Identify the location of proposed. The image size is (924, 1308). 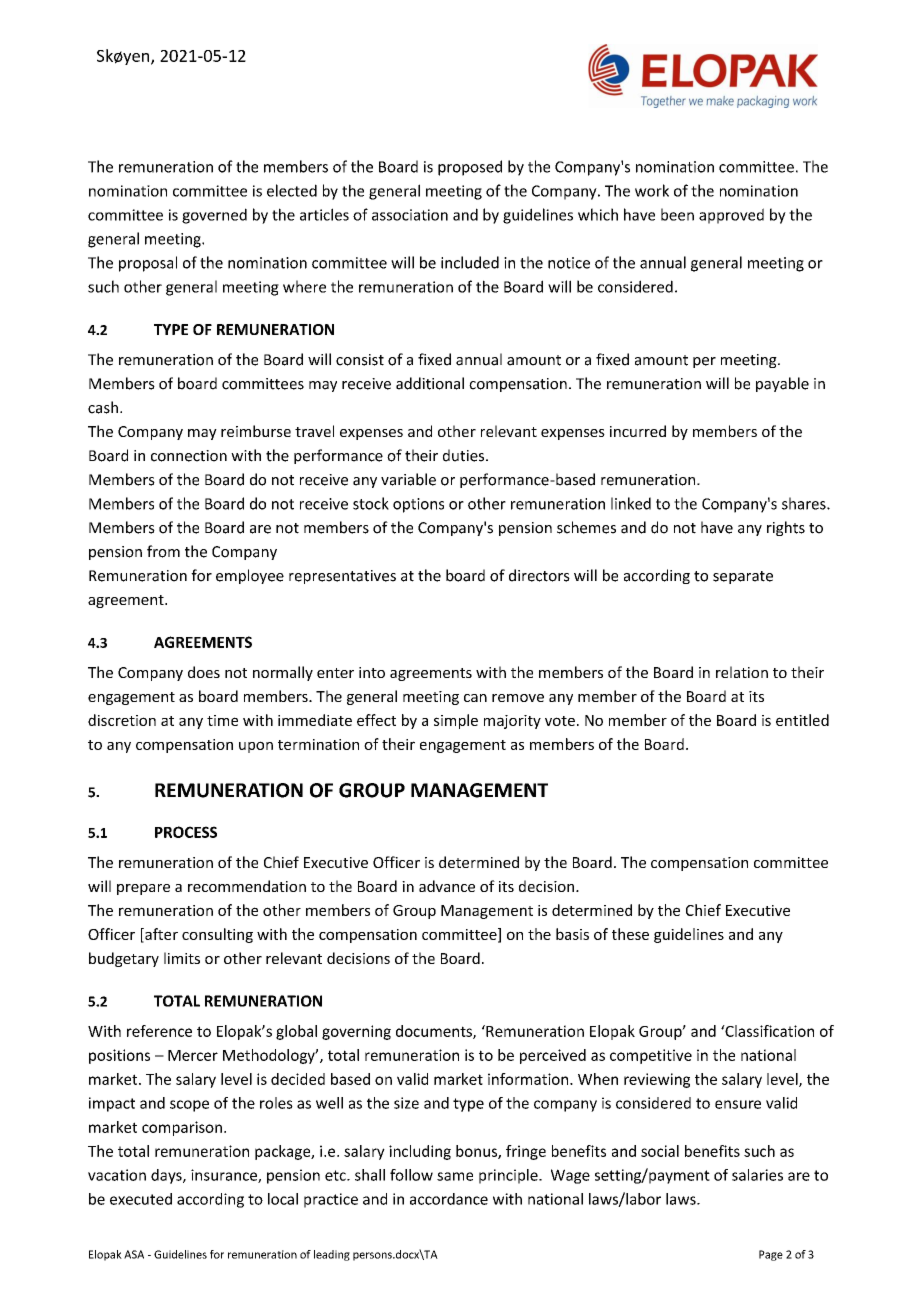
(470, 168).
